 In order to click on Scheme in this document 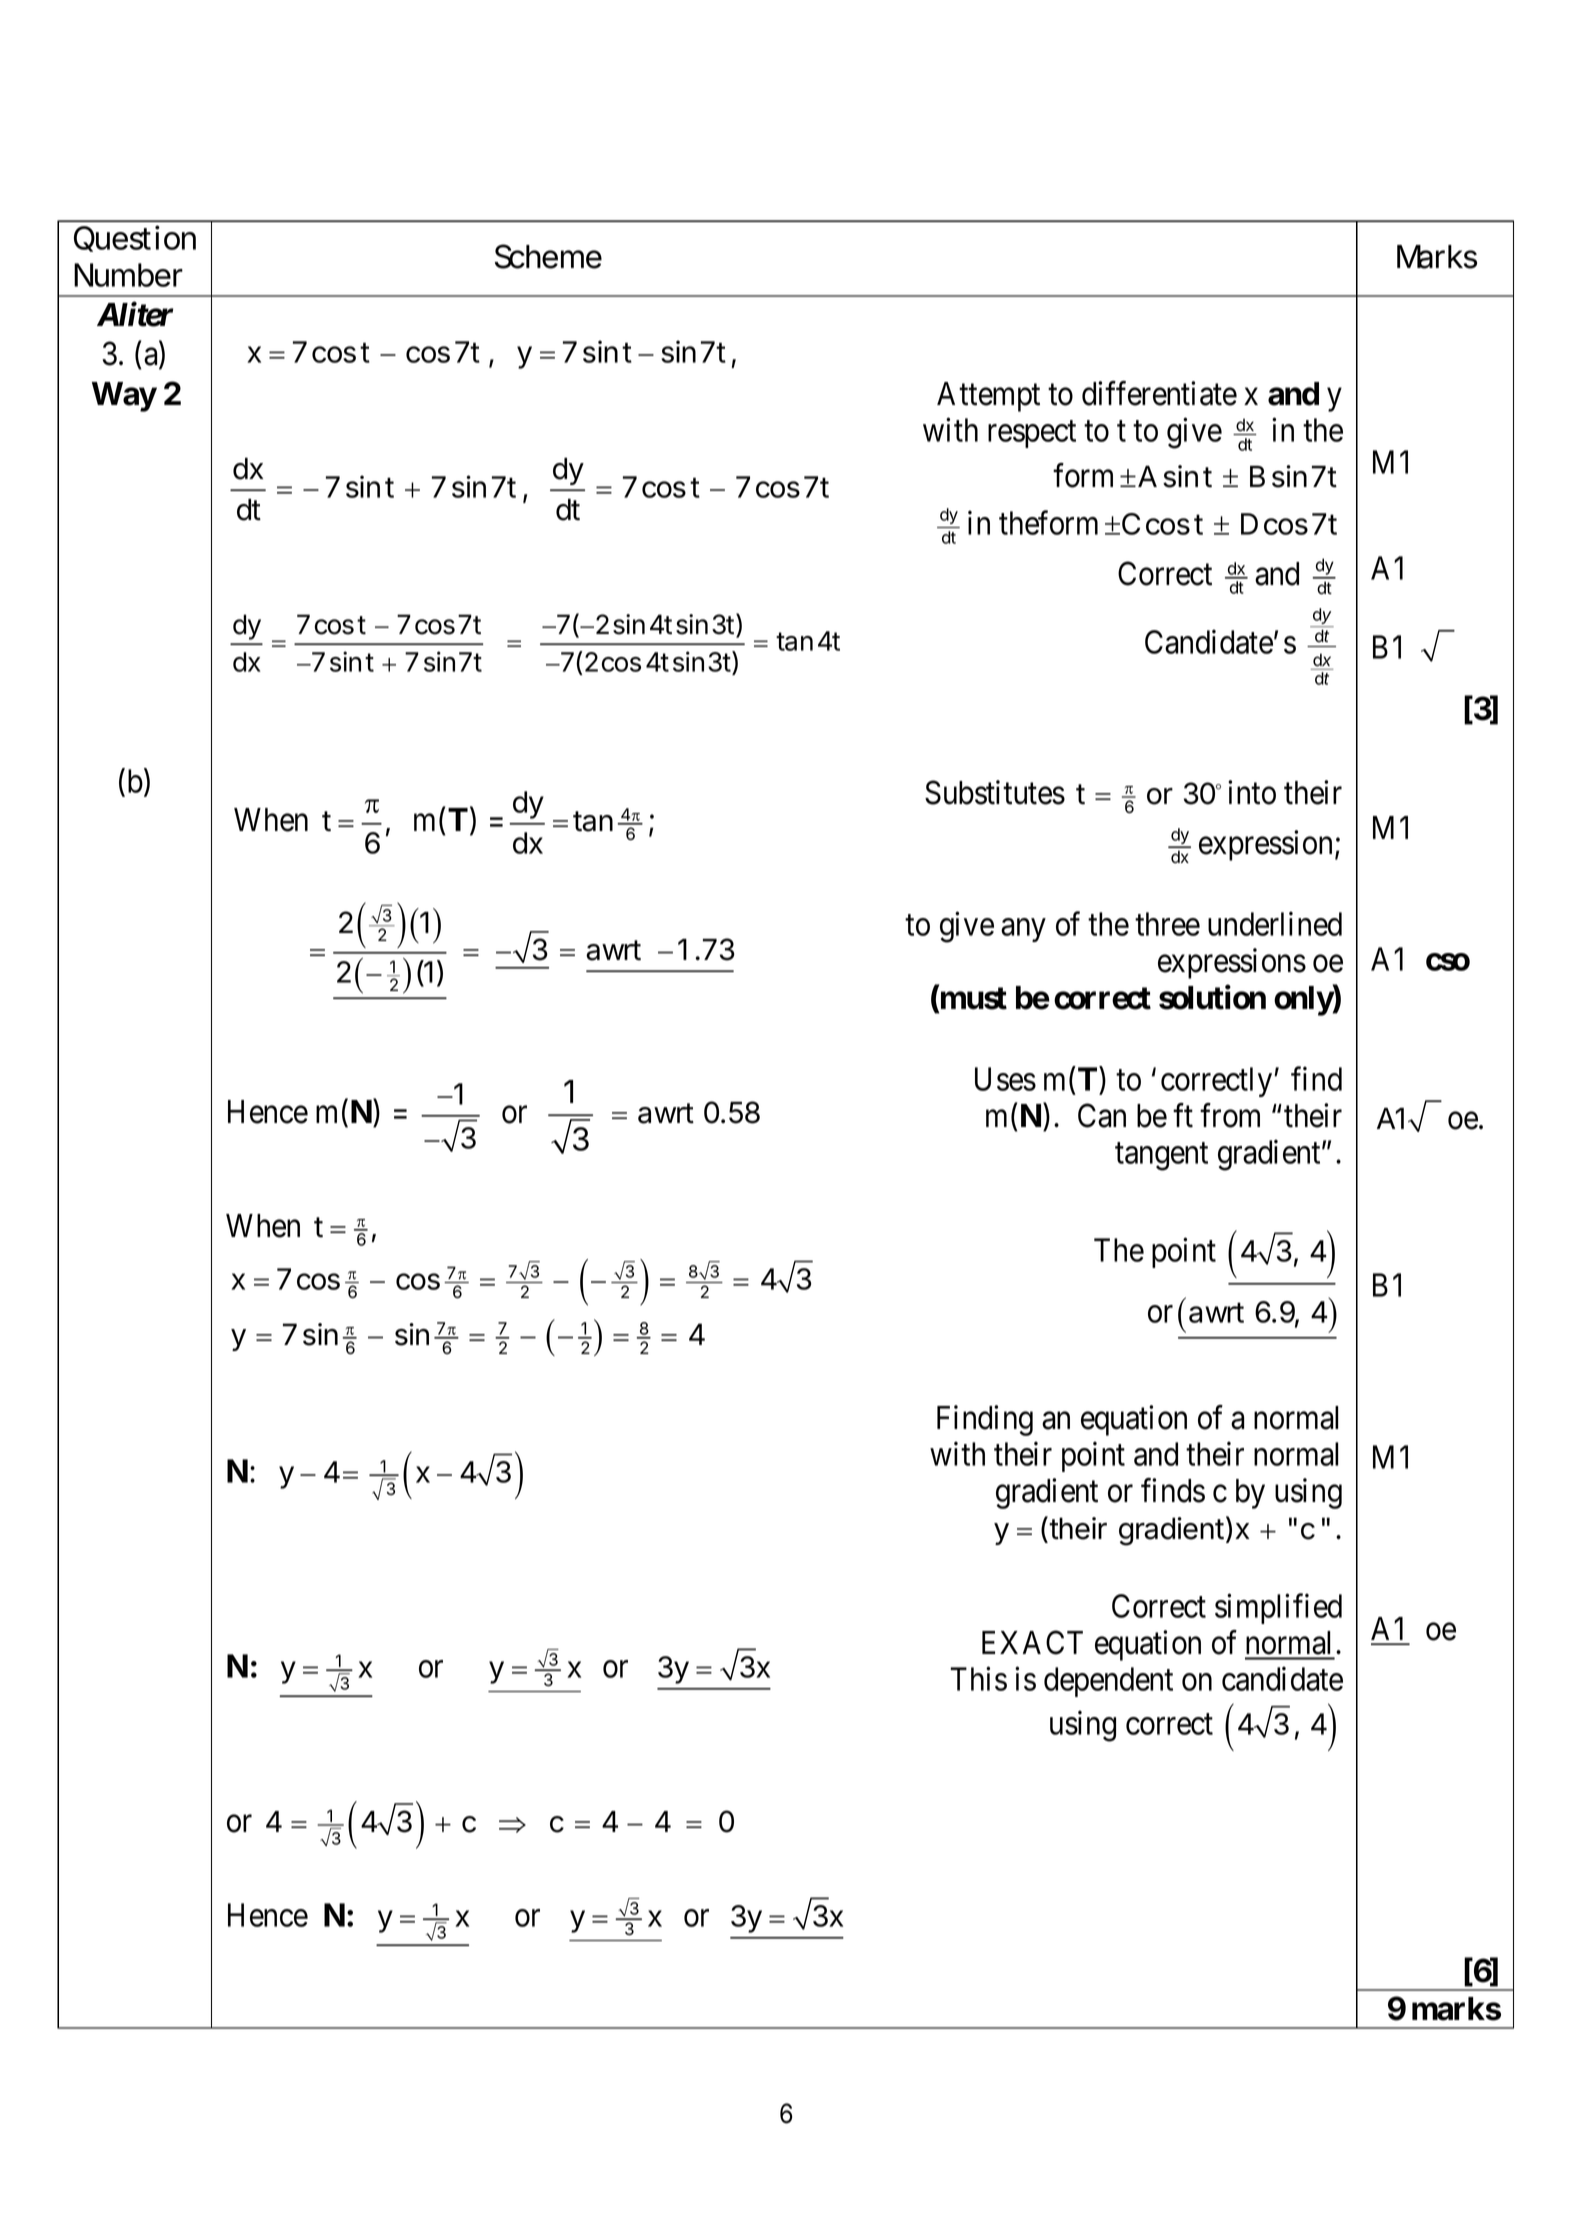, I will do `click(548, 256)`.
